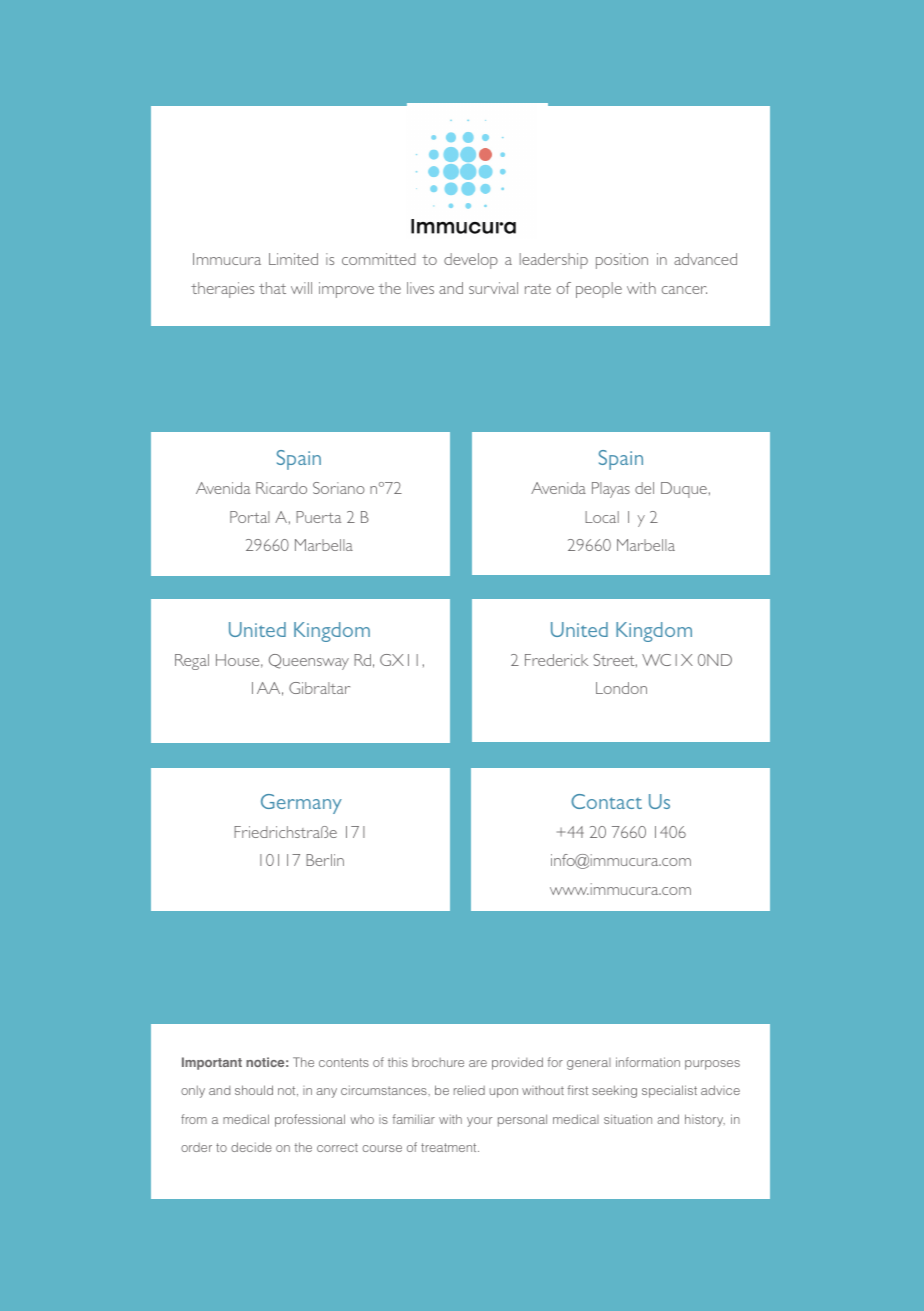 The image size is (924, 1311). Describe the element at coordinates (621, 688) in the document. I see `London` at that location.
